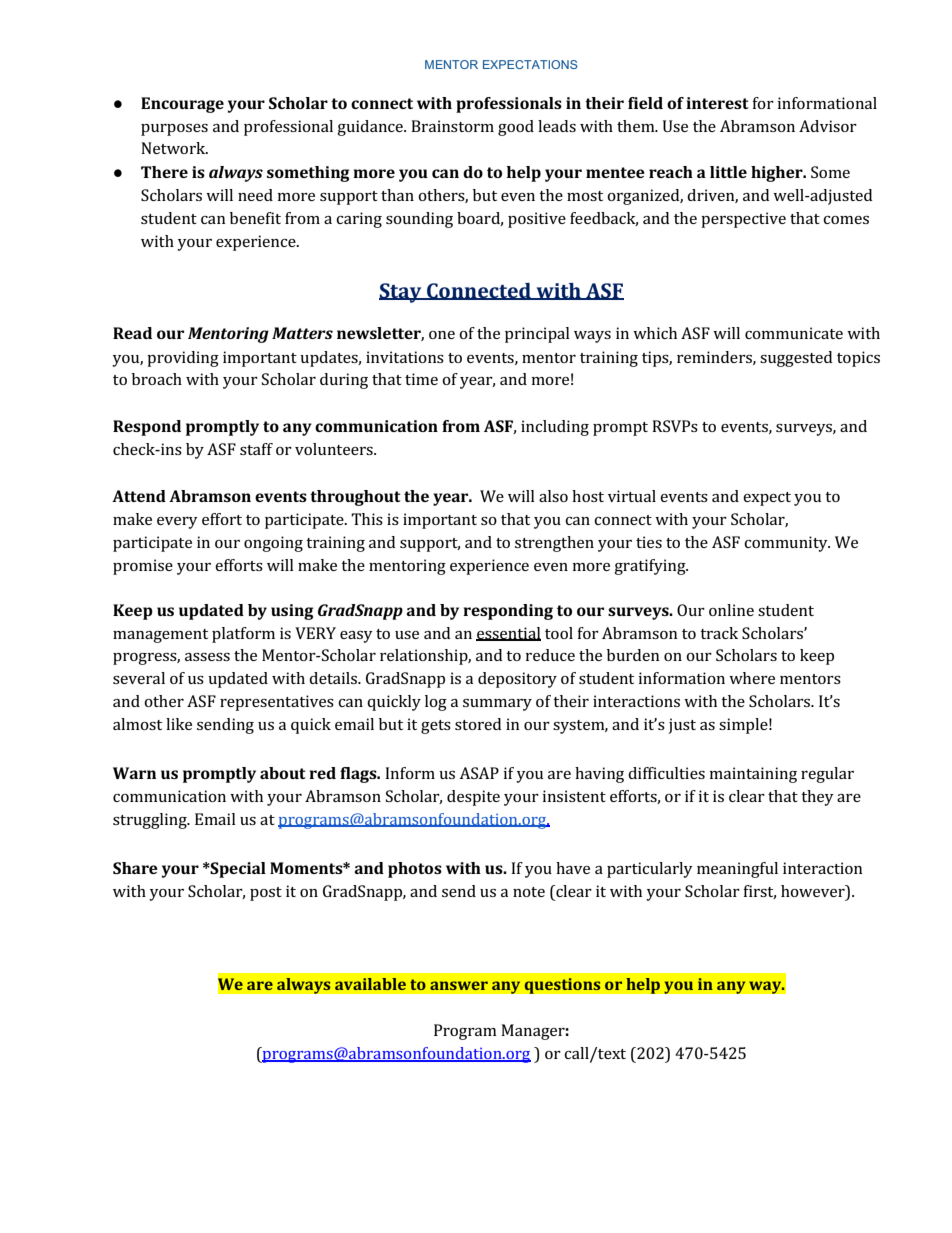 This page has height=1233, width=952. I want to click on suggested, so click(796, 359).
